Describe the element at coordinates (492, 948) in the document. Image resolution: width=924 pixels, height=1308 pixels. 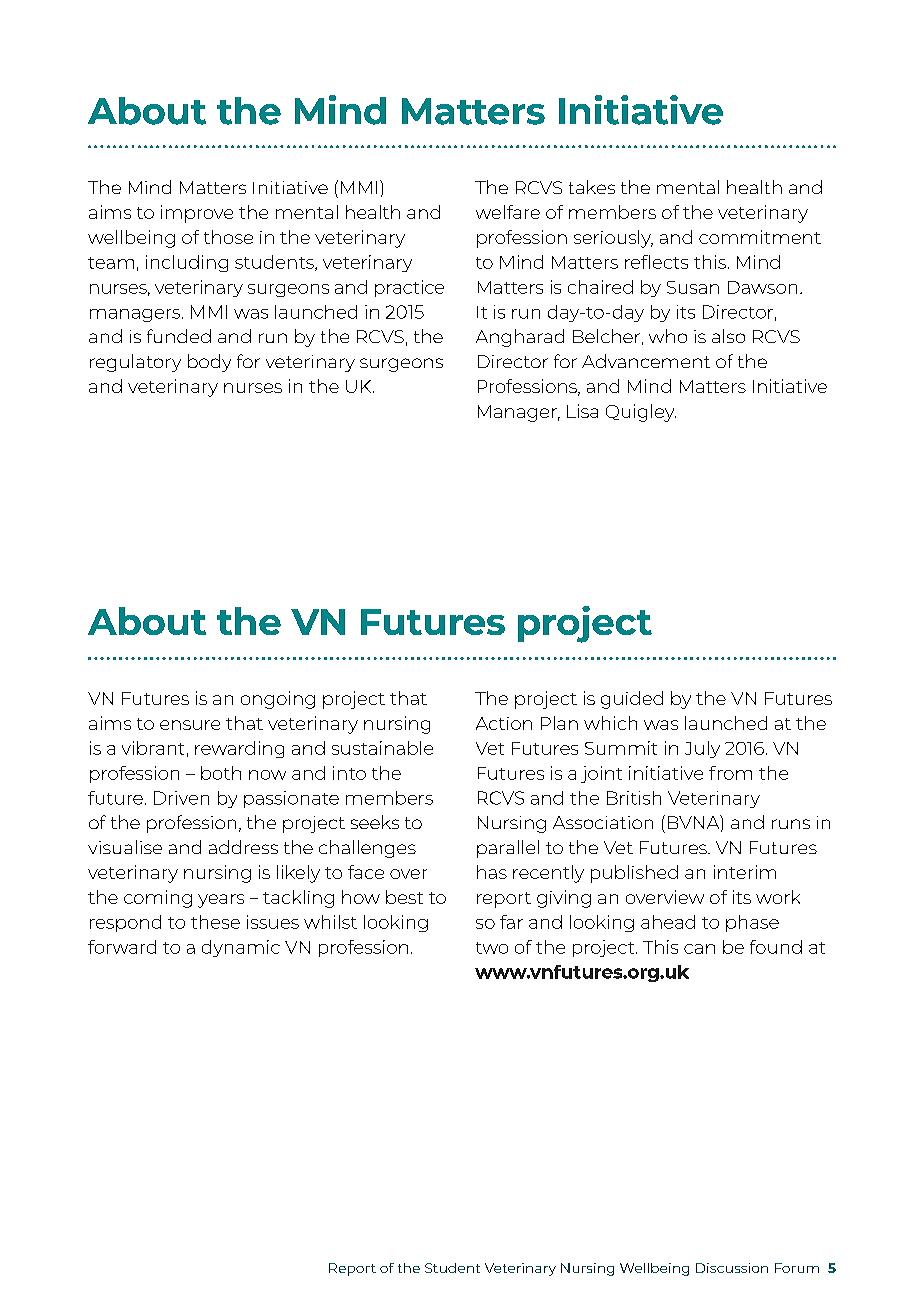
I see `two` at that location.
